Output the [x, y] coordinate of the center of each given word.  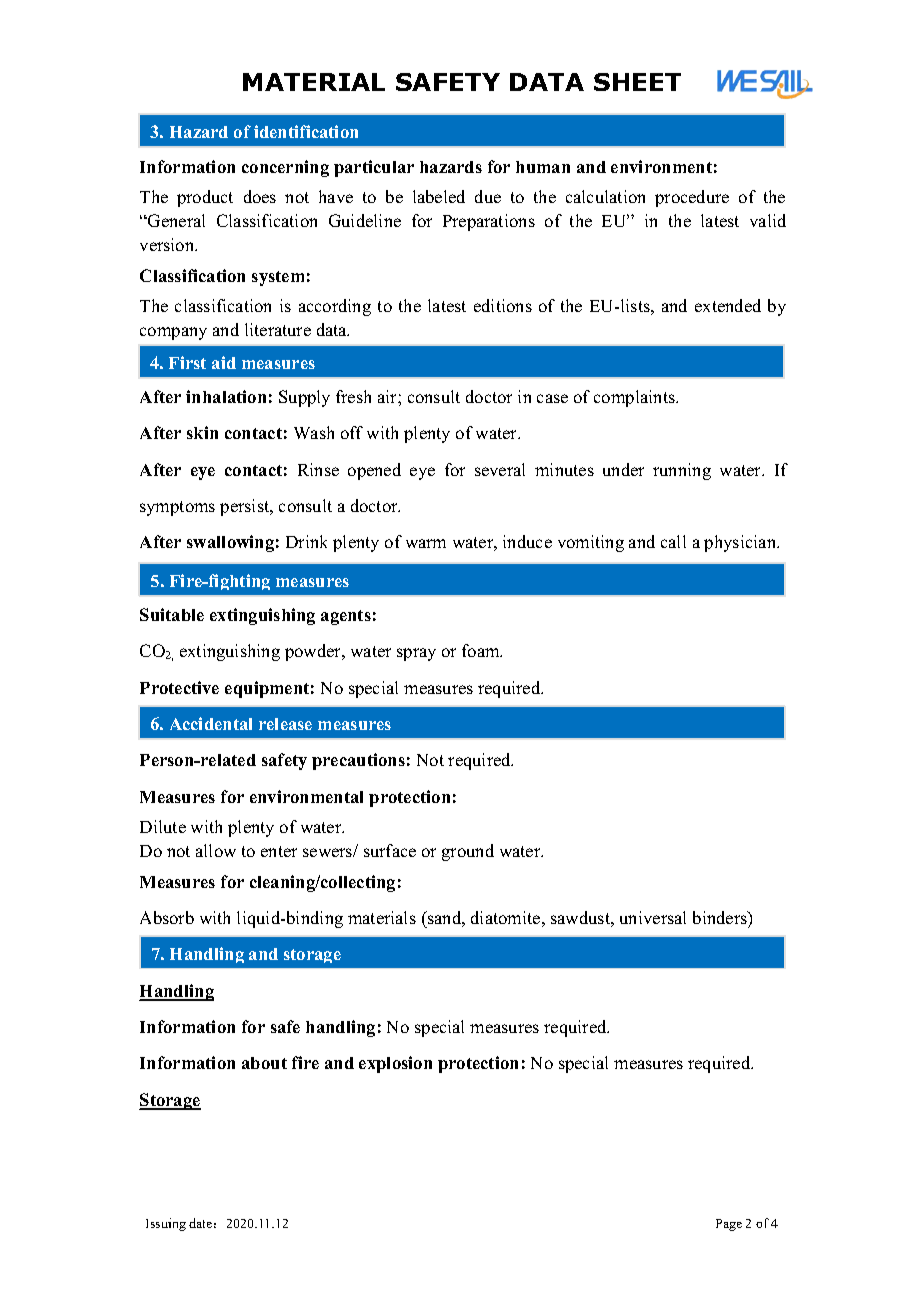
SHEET [637, 82]
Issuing [166, 1224]
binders [721, 917]
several [500, 469]
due [488, 196]
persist [246, 507]
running [682, 471]
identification [306, 131]
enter [279, 851]
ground [468, 852]
